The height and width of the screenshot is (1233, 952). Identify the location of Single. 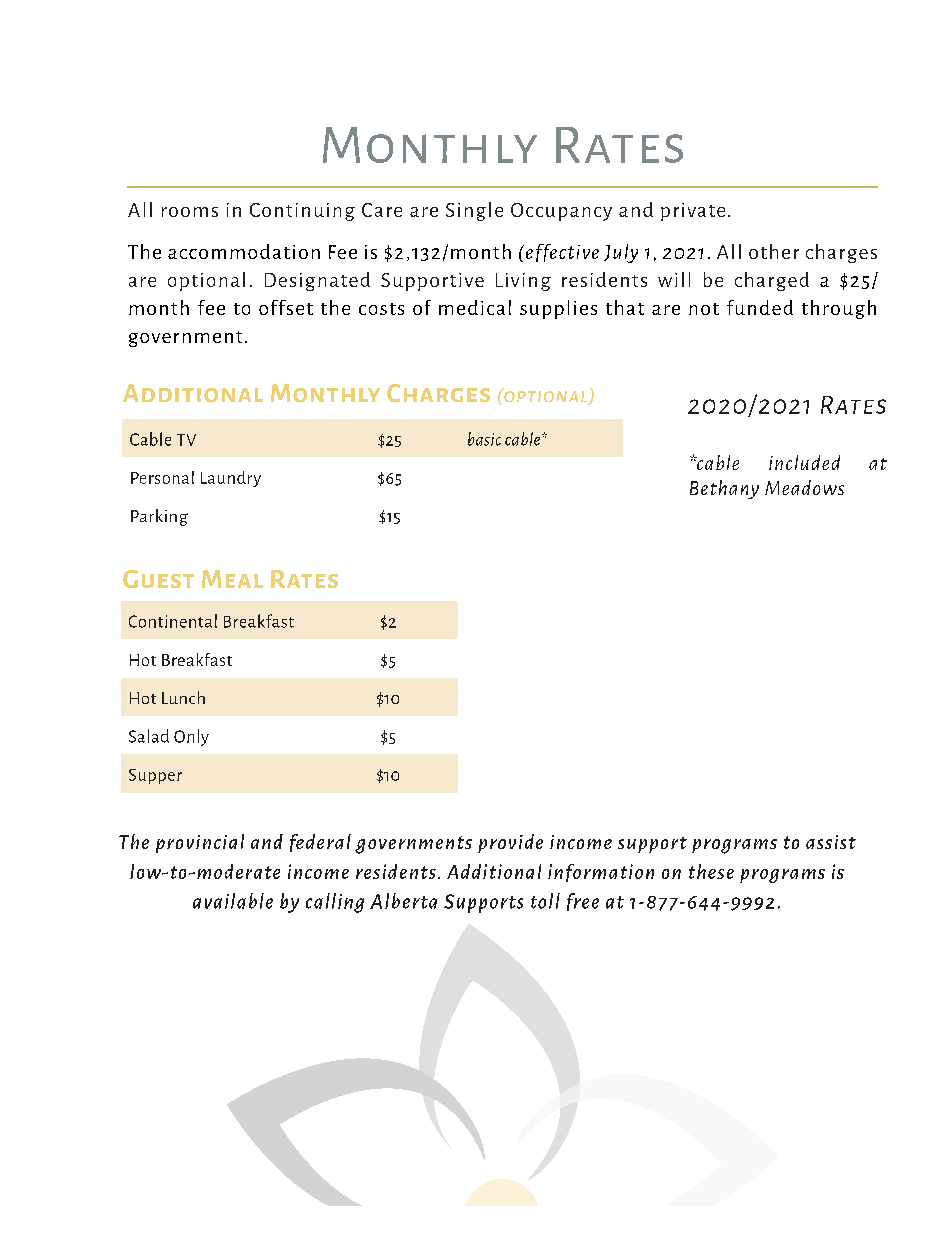
(474, 211).
